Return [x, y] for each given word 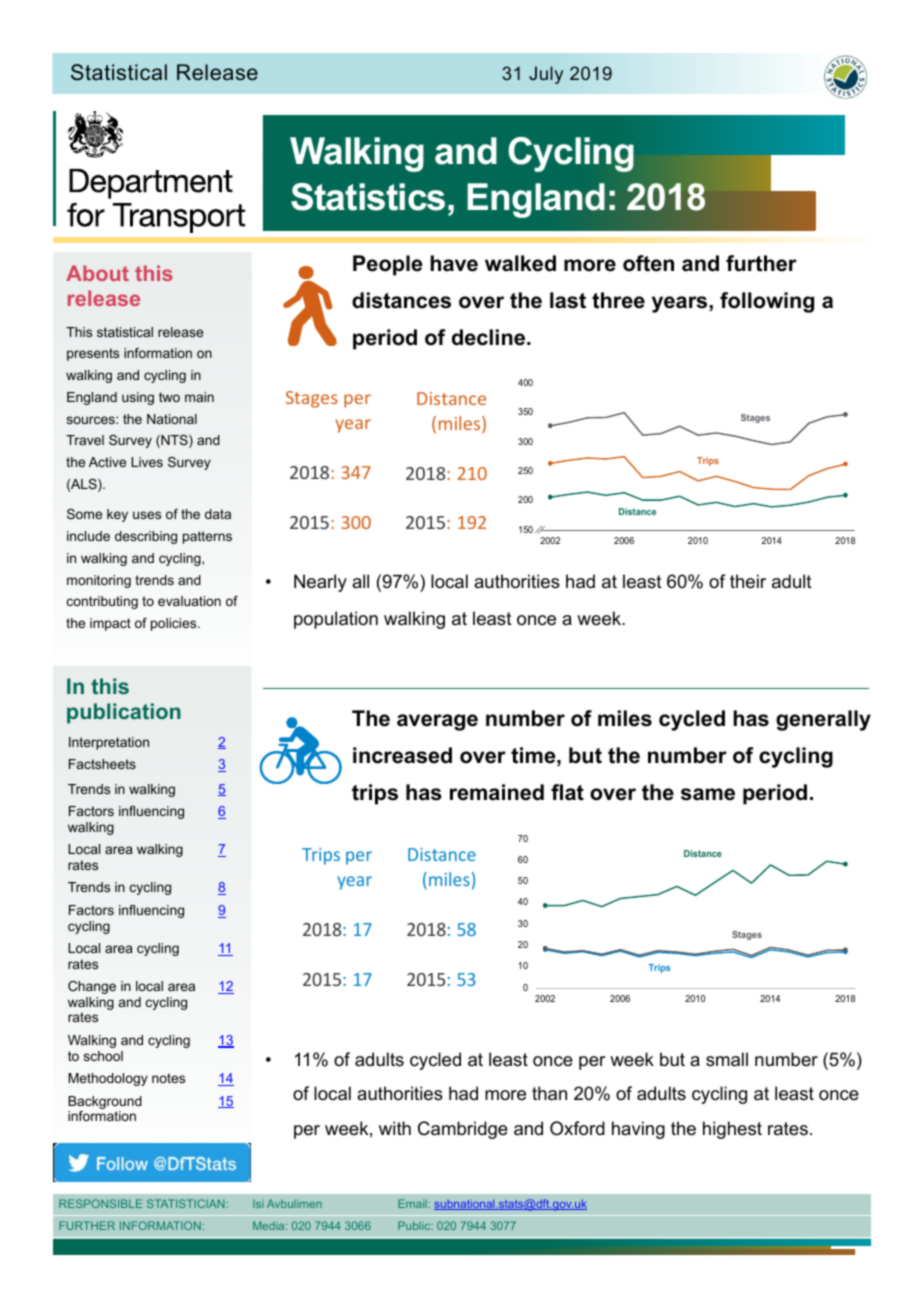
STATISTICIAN [187, 1203]
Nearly [320, 583]
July [546, 75]
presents [93, 354]
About [97, 273]
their [748, 581]
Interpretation [109, 743]
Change [92, 987]
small [727, 1059]
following [767, 302]
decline [490, 337]
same [708, 794]
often [648, 263]
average [437, 722]
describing [146, 537]
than [549, 1093]
